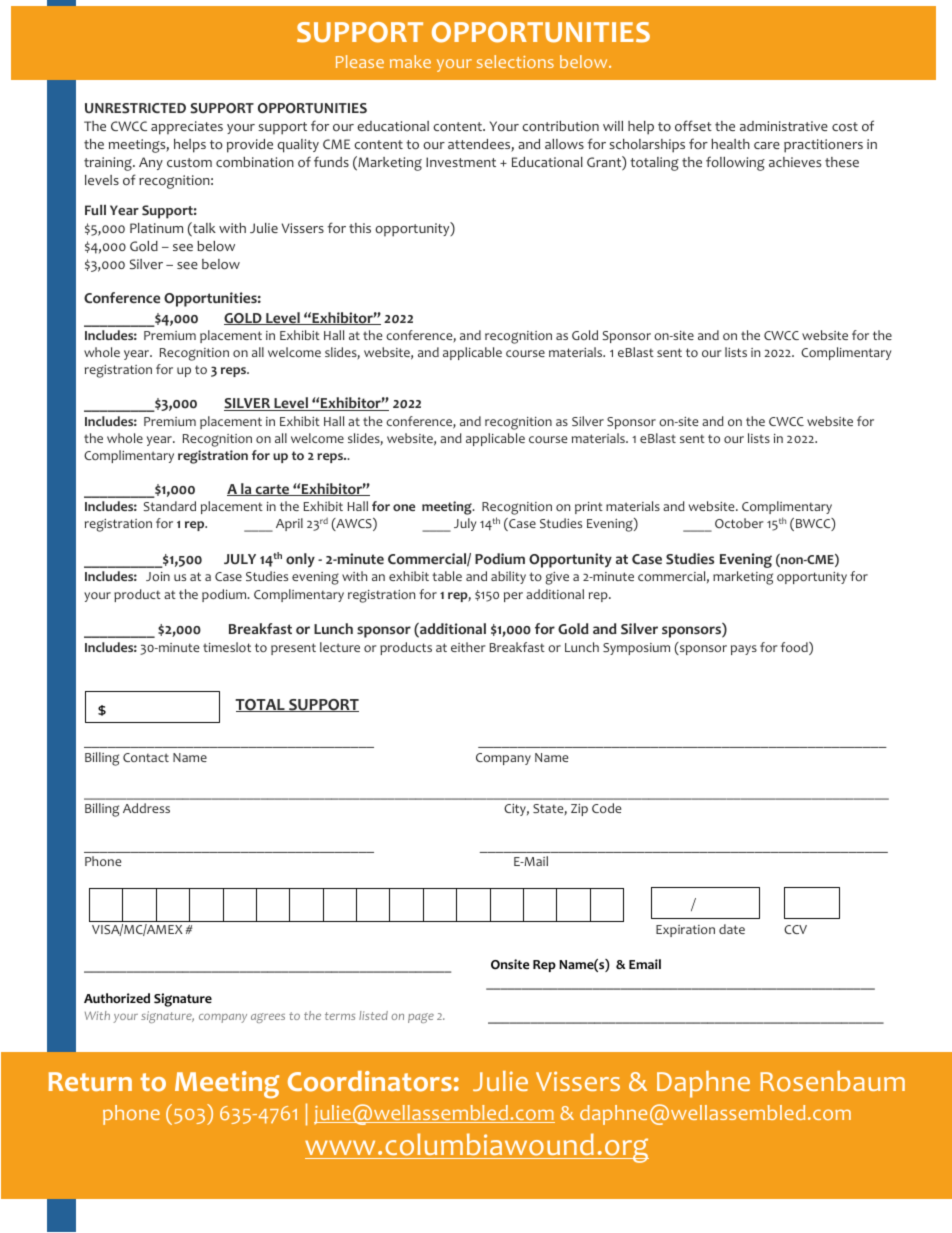  What do you see at coordinates (146, 808) in the screenshot?
I see `Address` at bounding box center [146, 808].
